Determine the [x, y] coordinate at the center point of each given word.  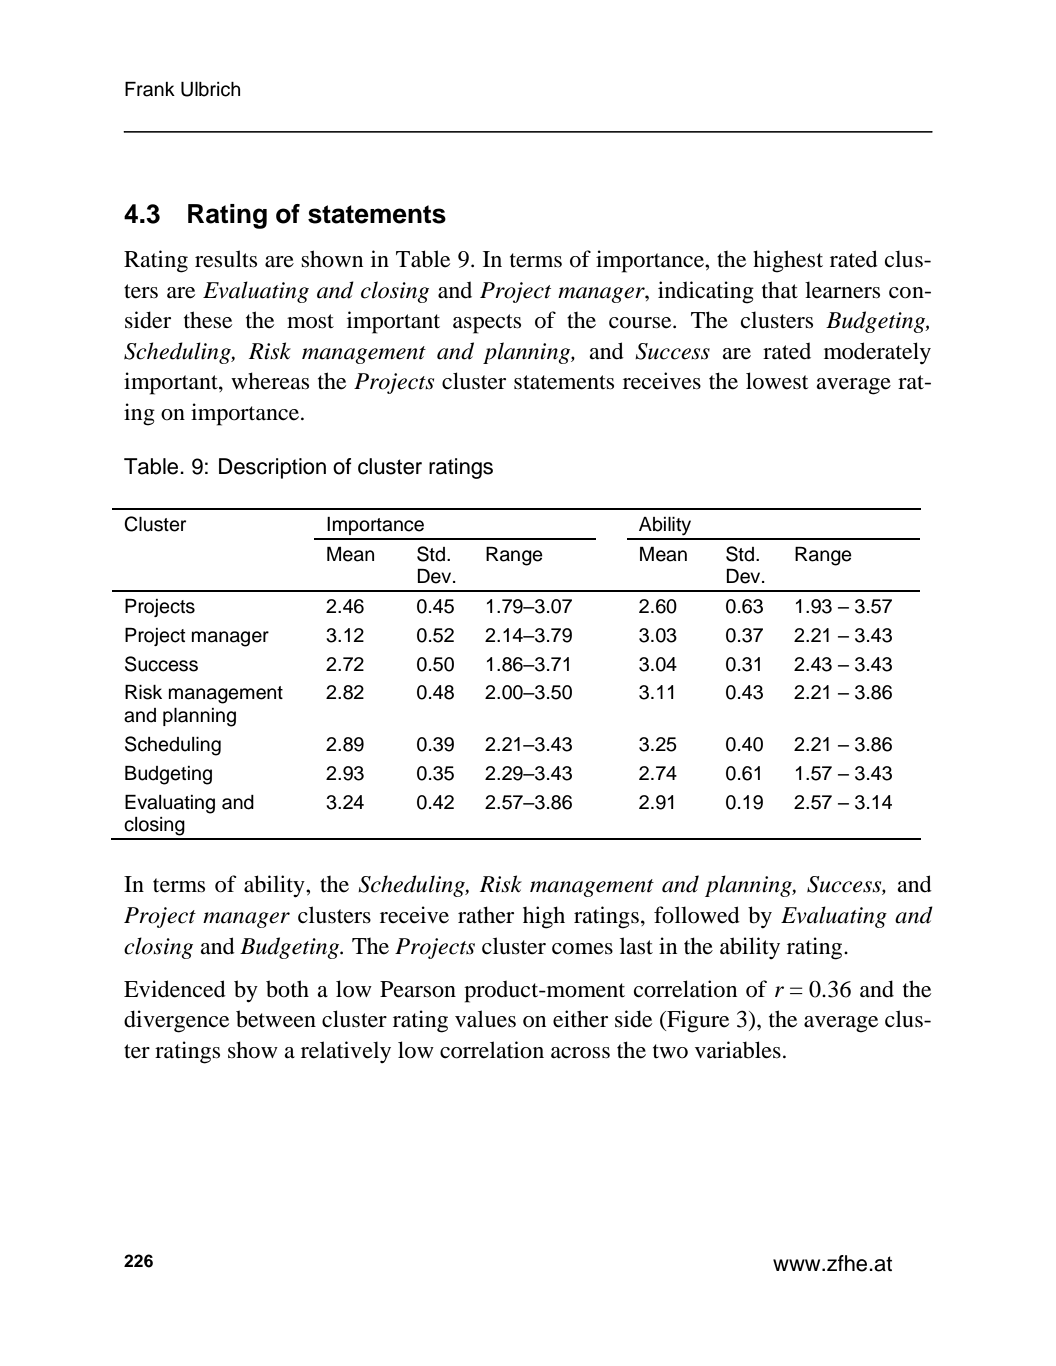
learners [842, 290]
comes [582, 949]
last [636, 946]
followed [697, 915]
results [226, 259]
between [276, 1019]
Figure [697, 1021]
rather [486, 915]
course [641, 323]
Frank [150, 89]
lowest [777, 381]
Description [272, 468]
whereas [270, 381]
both [287, 989]
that [780, 289]
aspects [487, 324]
